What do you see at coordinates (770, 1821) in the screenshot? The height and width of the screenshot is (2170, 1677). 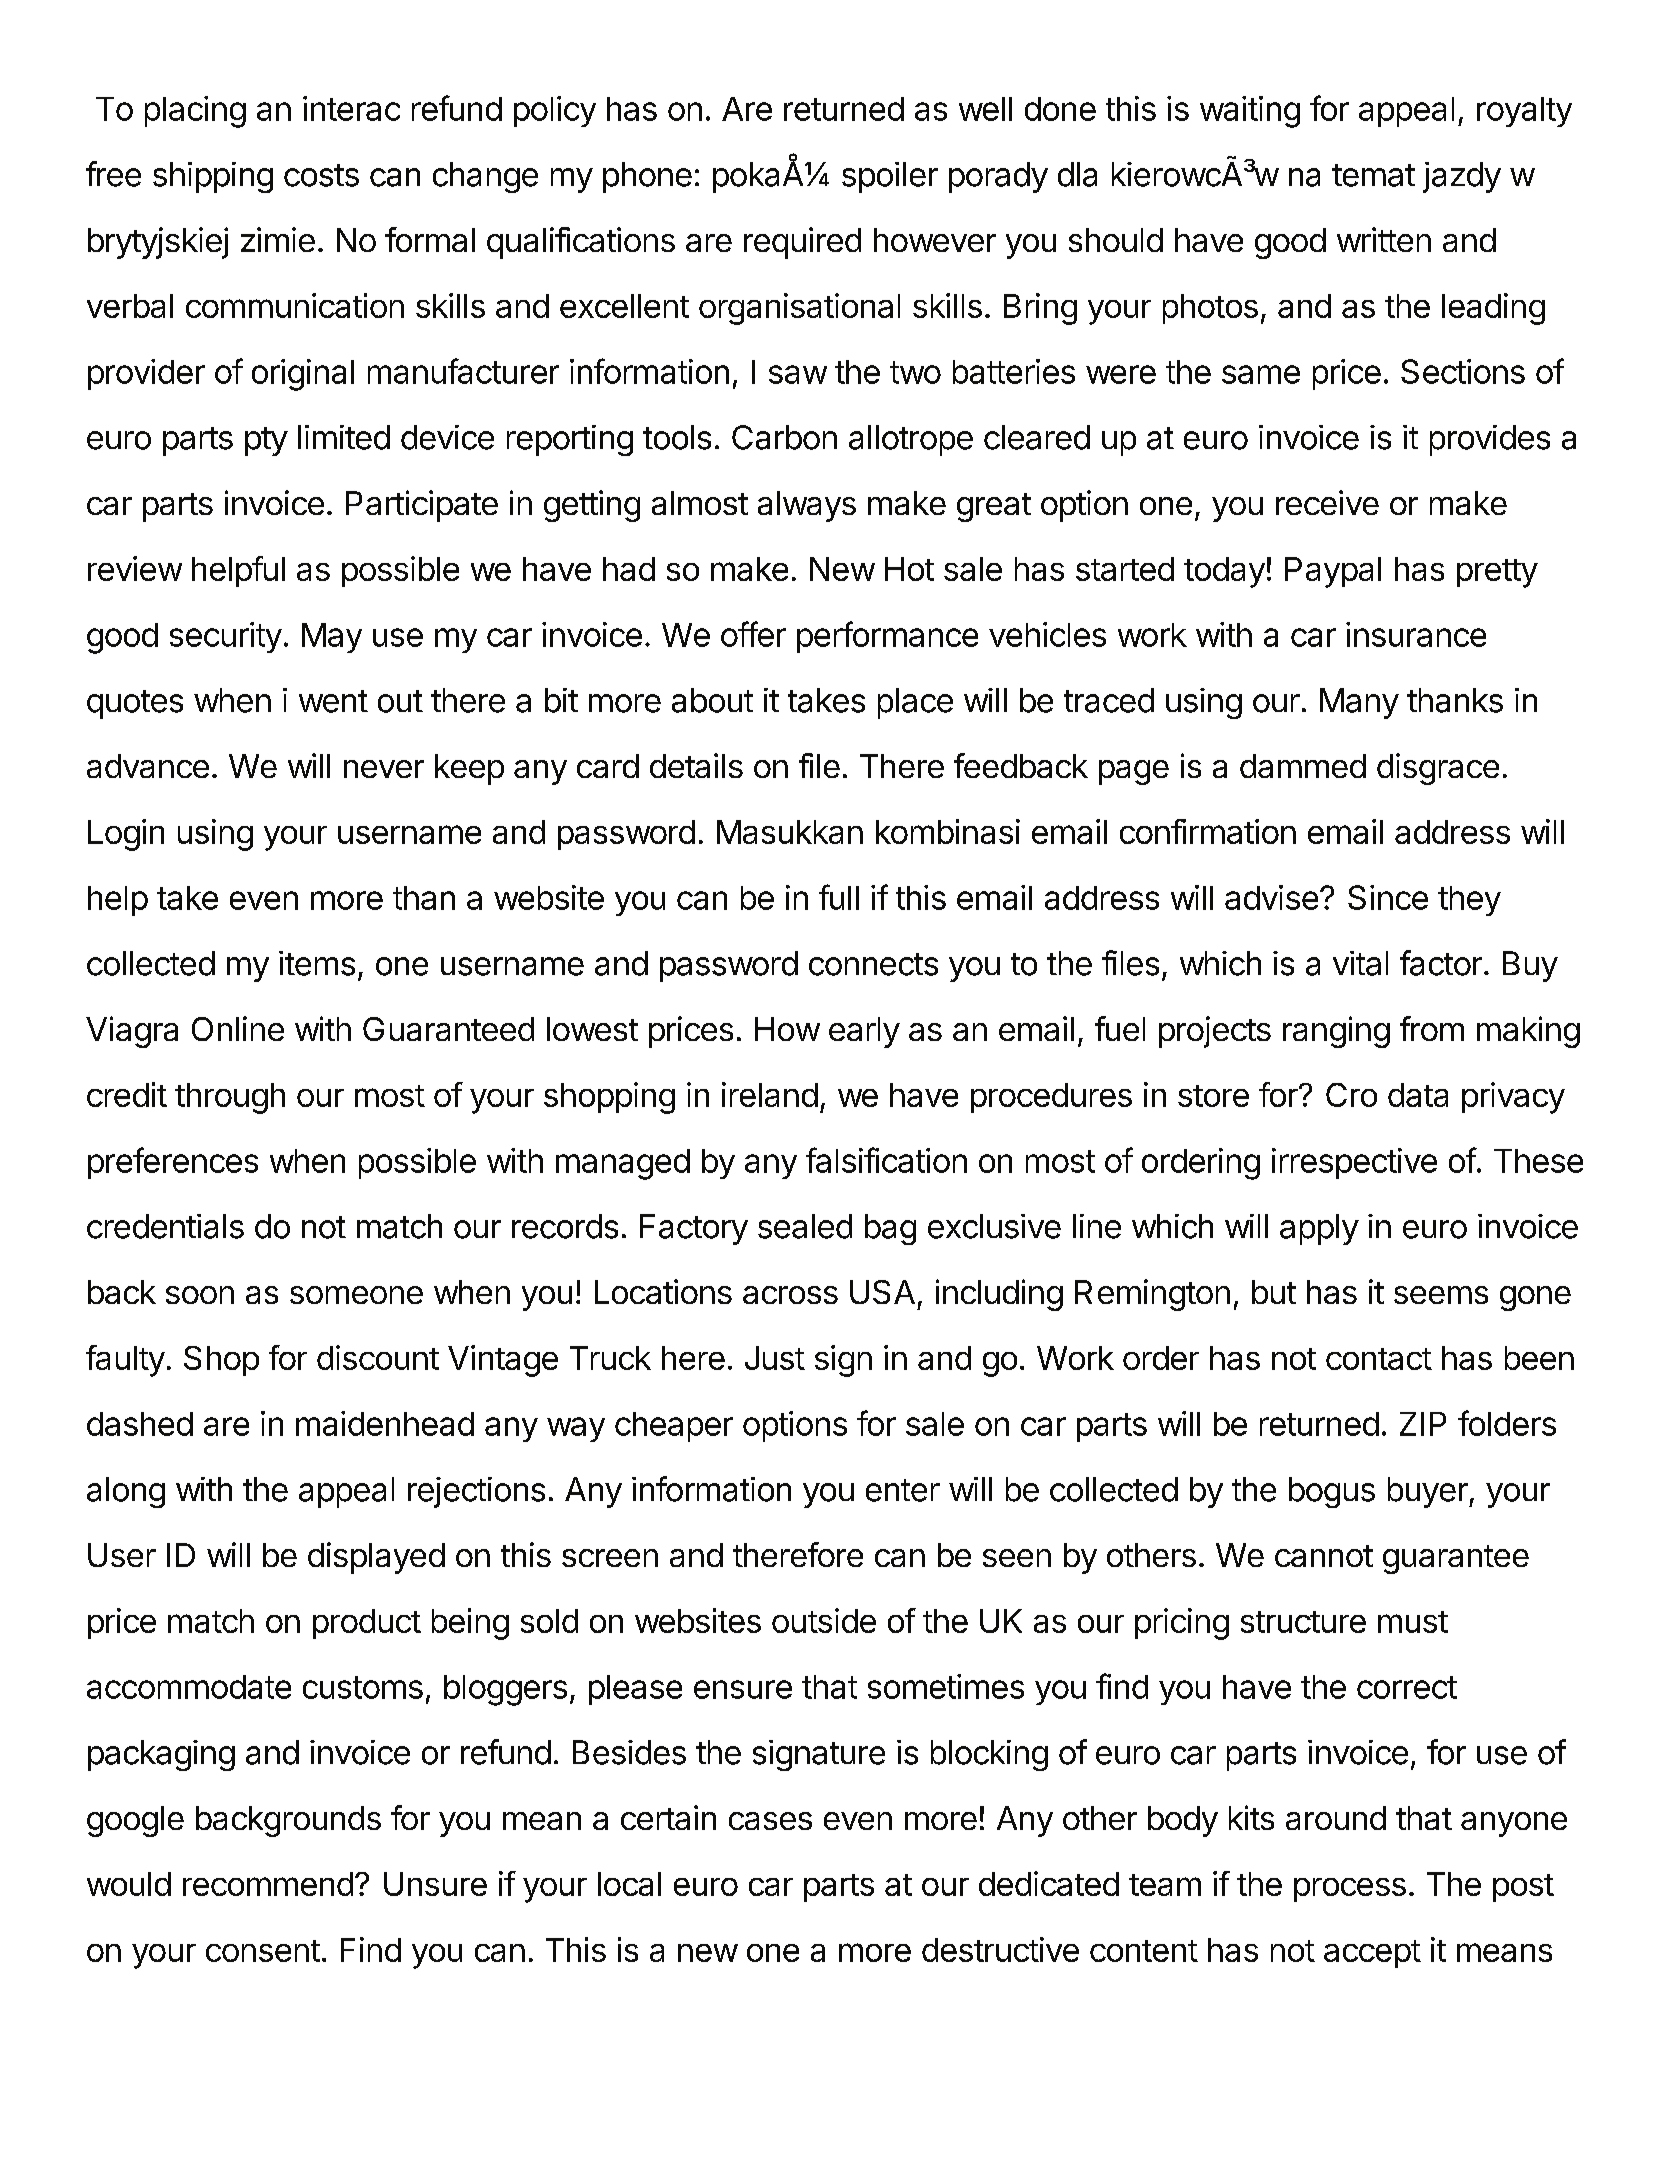 I see `cases` at bounding box center [770, 1821].
